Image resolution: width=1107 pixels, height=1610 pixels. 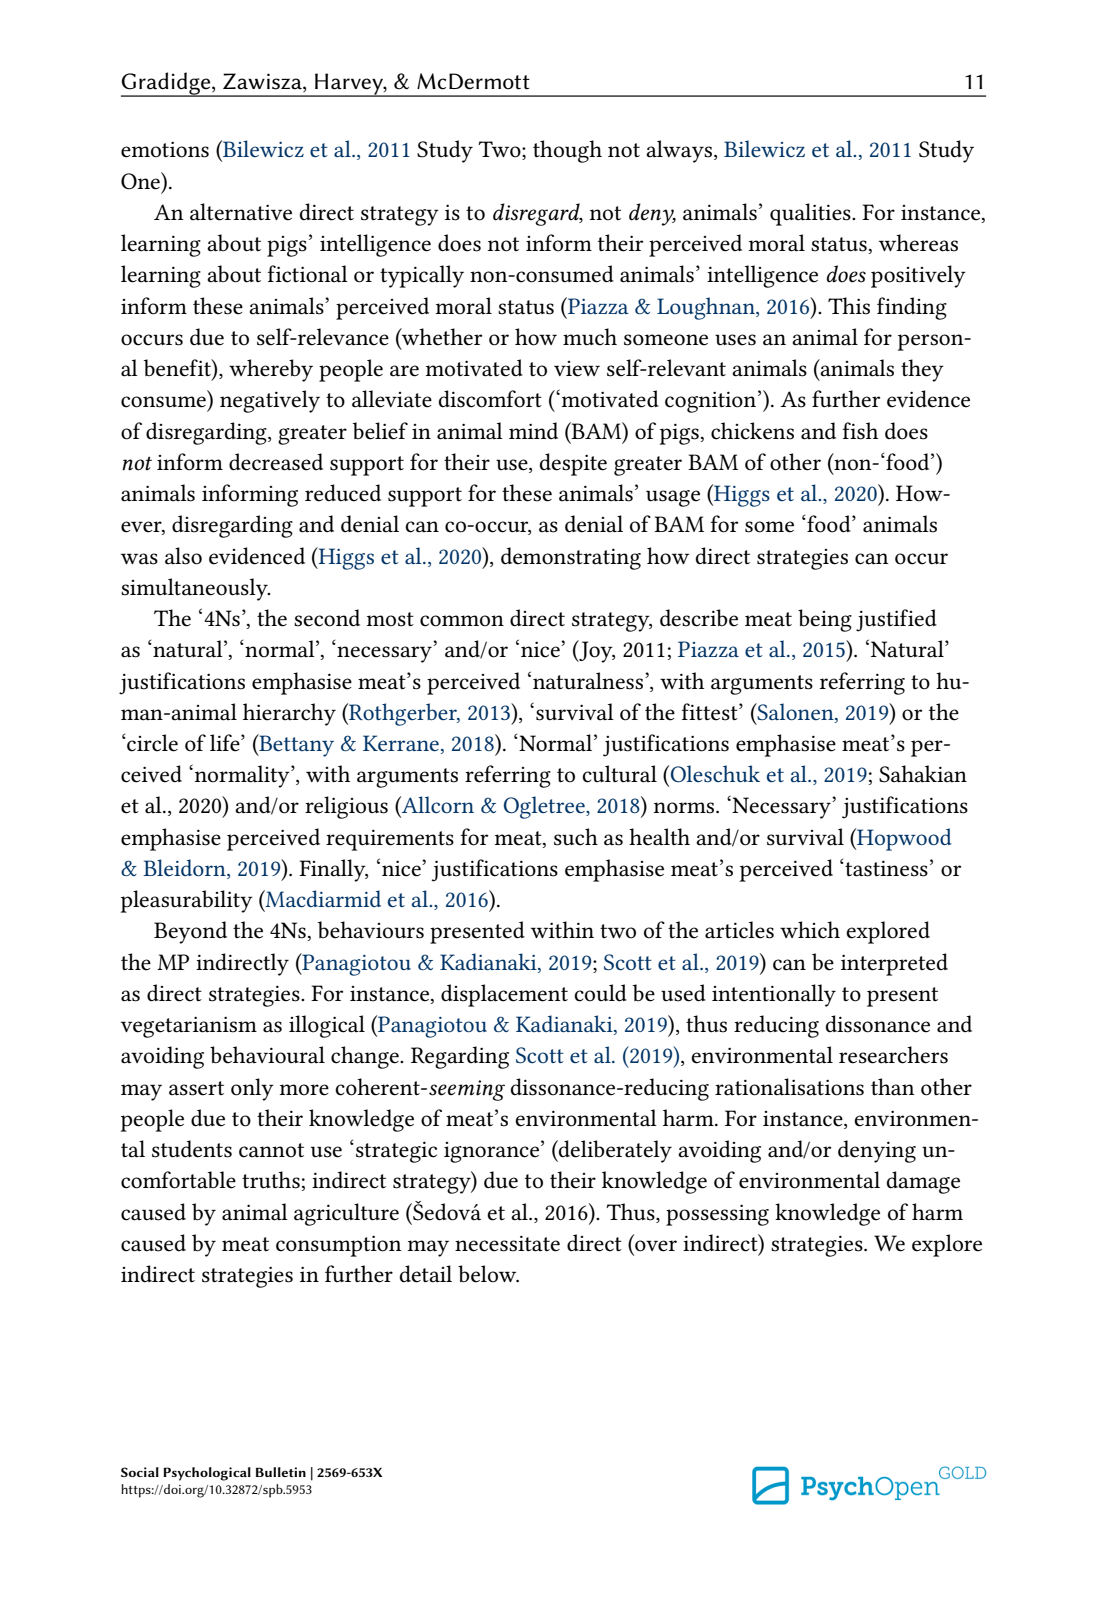 I want to click on qualities, so click(x=811, y=214).
